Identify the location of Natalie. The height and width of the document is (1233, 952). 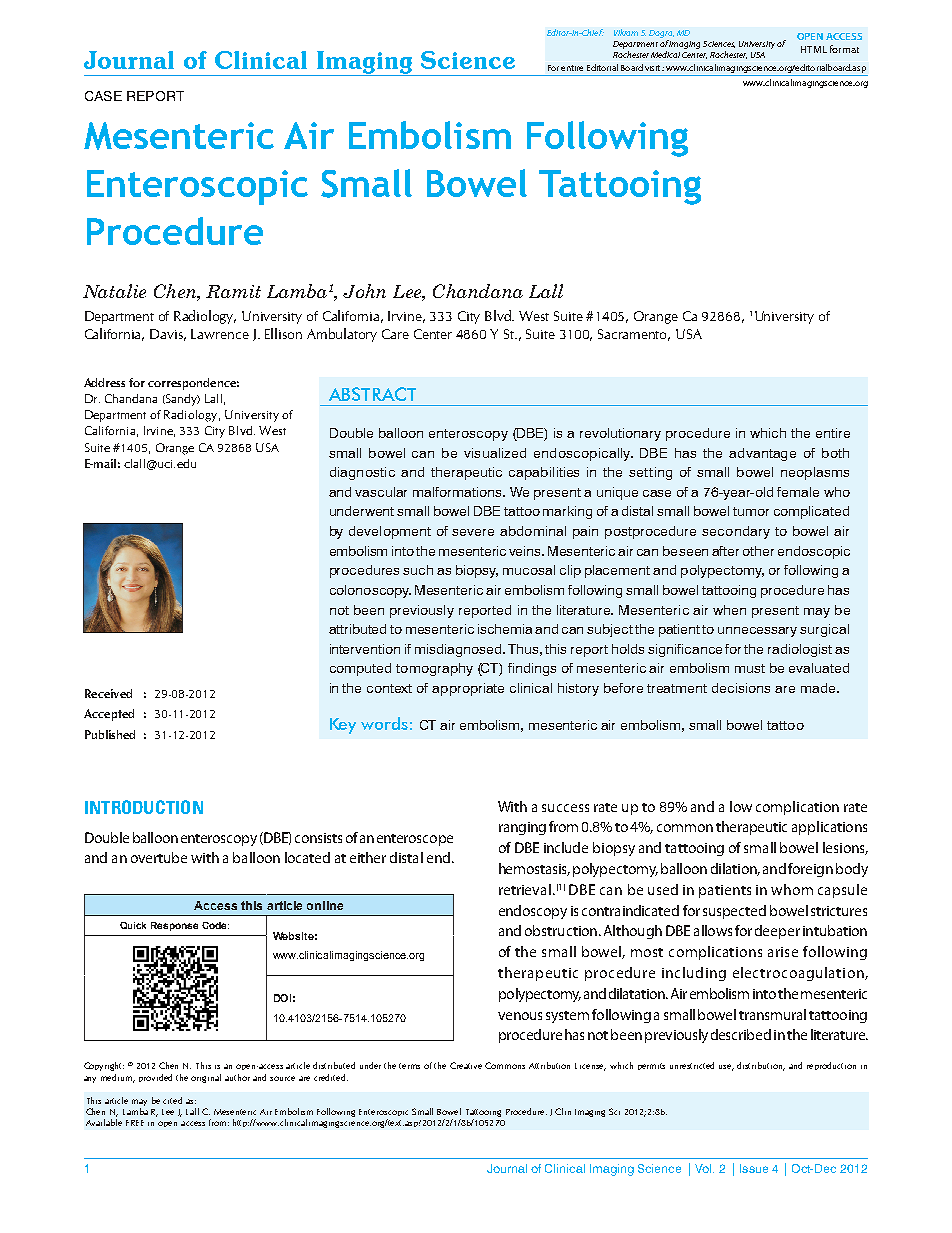
(114, 291).
